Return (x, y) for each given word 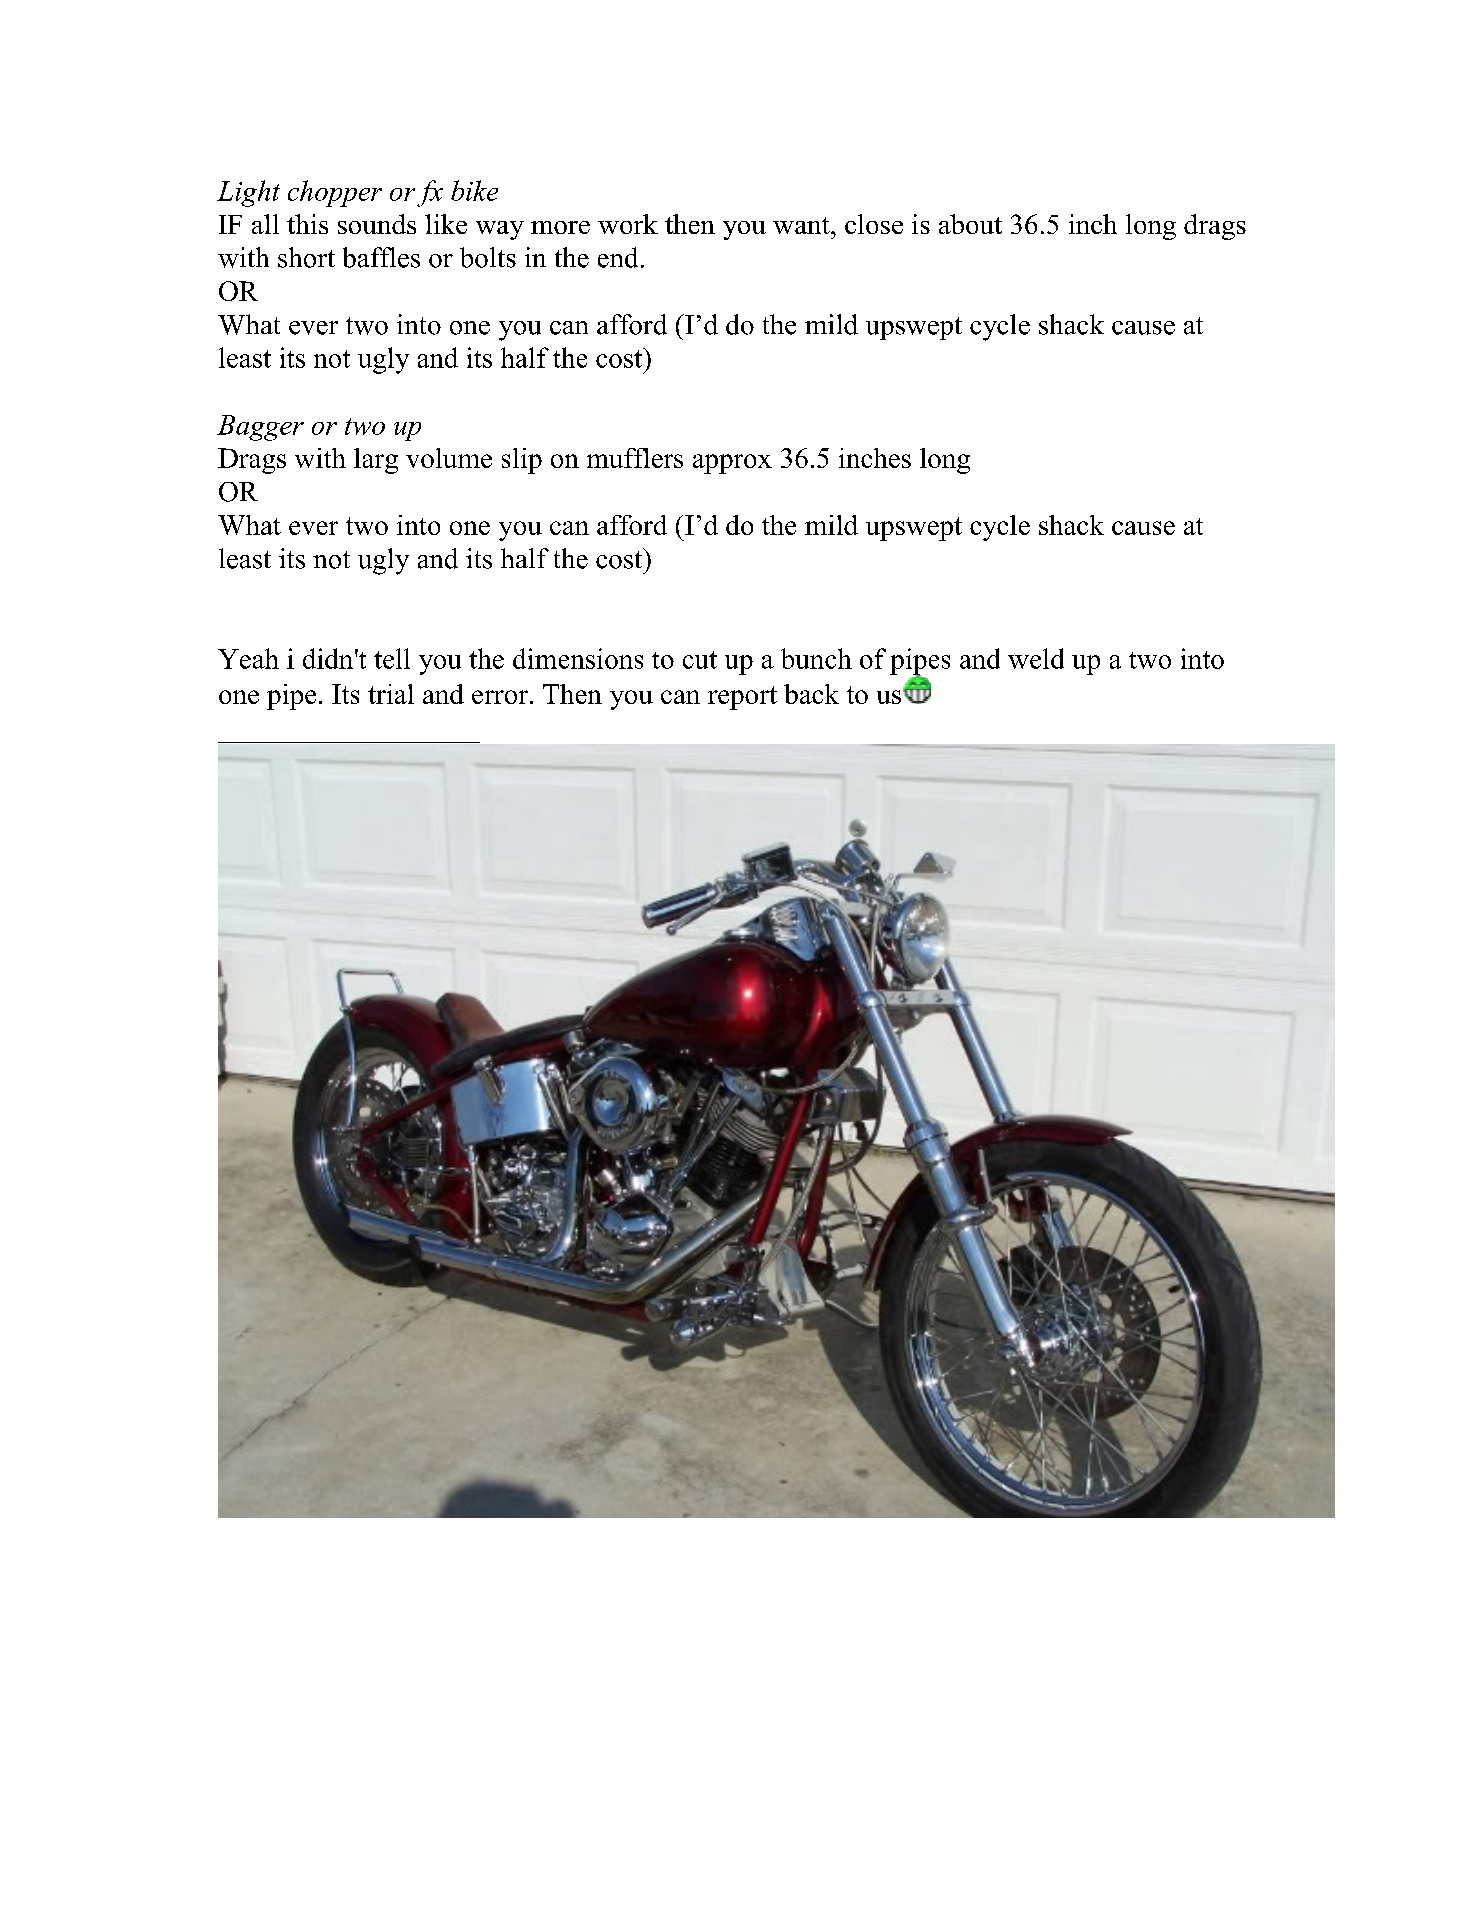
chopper (335, 193)
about (970, 224)
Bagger (260, 428)
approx (732, 464)
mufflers (635, 458)
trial (391, 694)
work (628, 224)
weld (1036, 658)
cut (700, 660)
